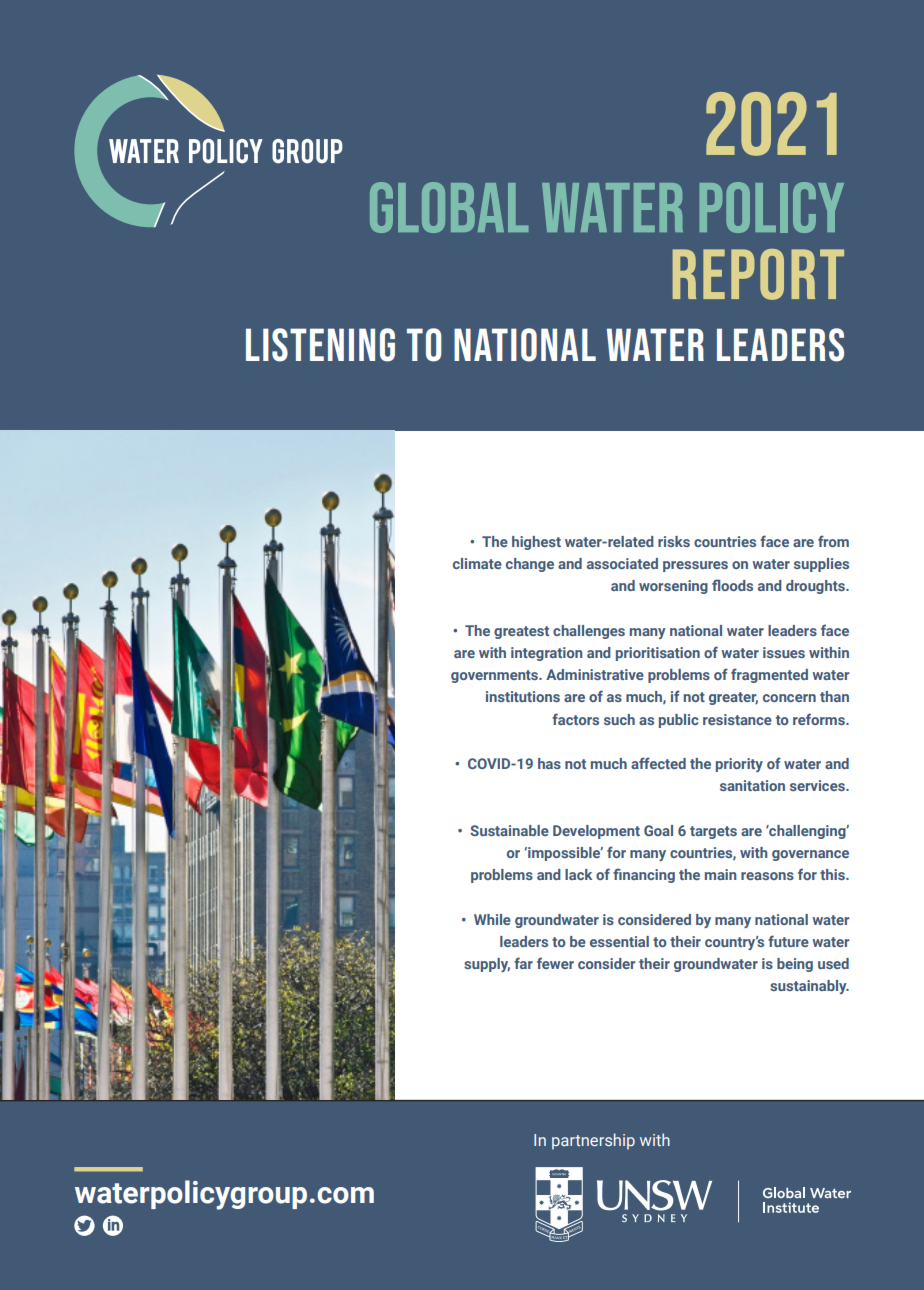 Image resolution: width=924 pixels, height=1290 pixels. What do you see at coordinates (496, 676) in the screenshot?
I see `governments` at bounding box center [496, 676].
